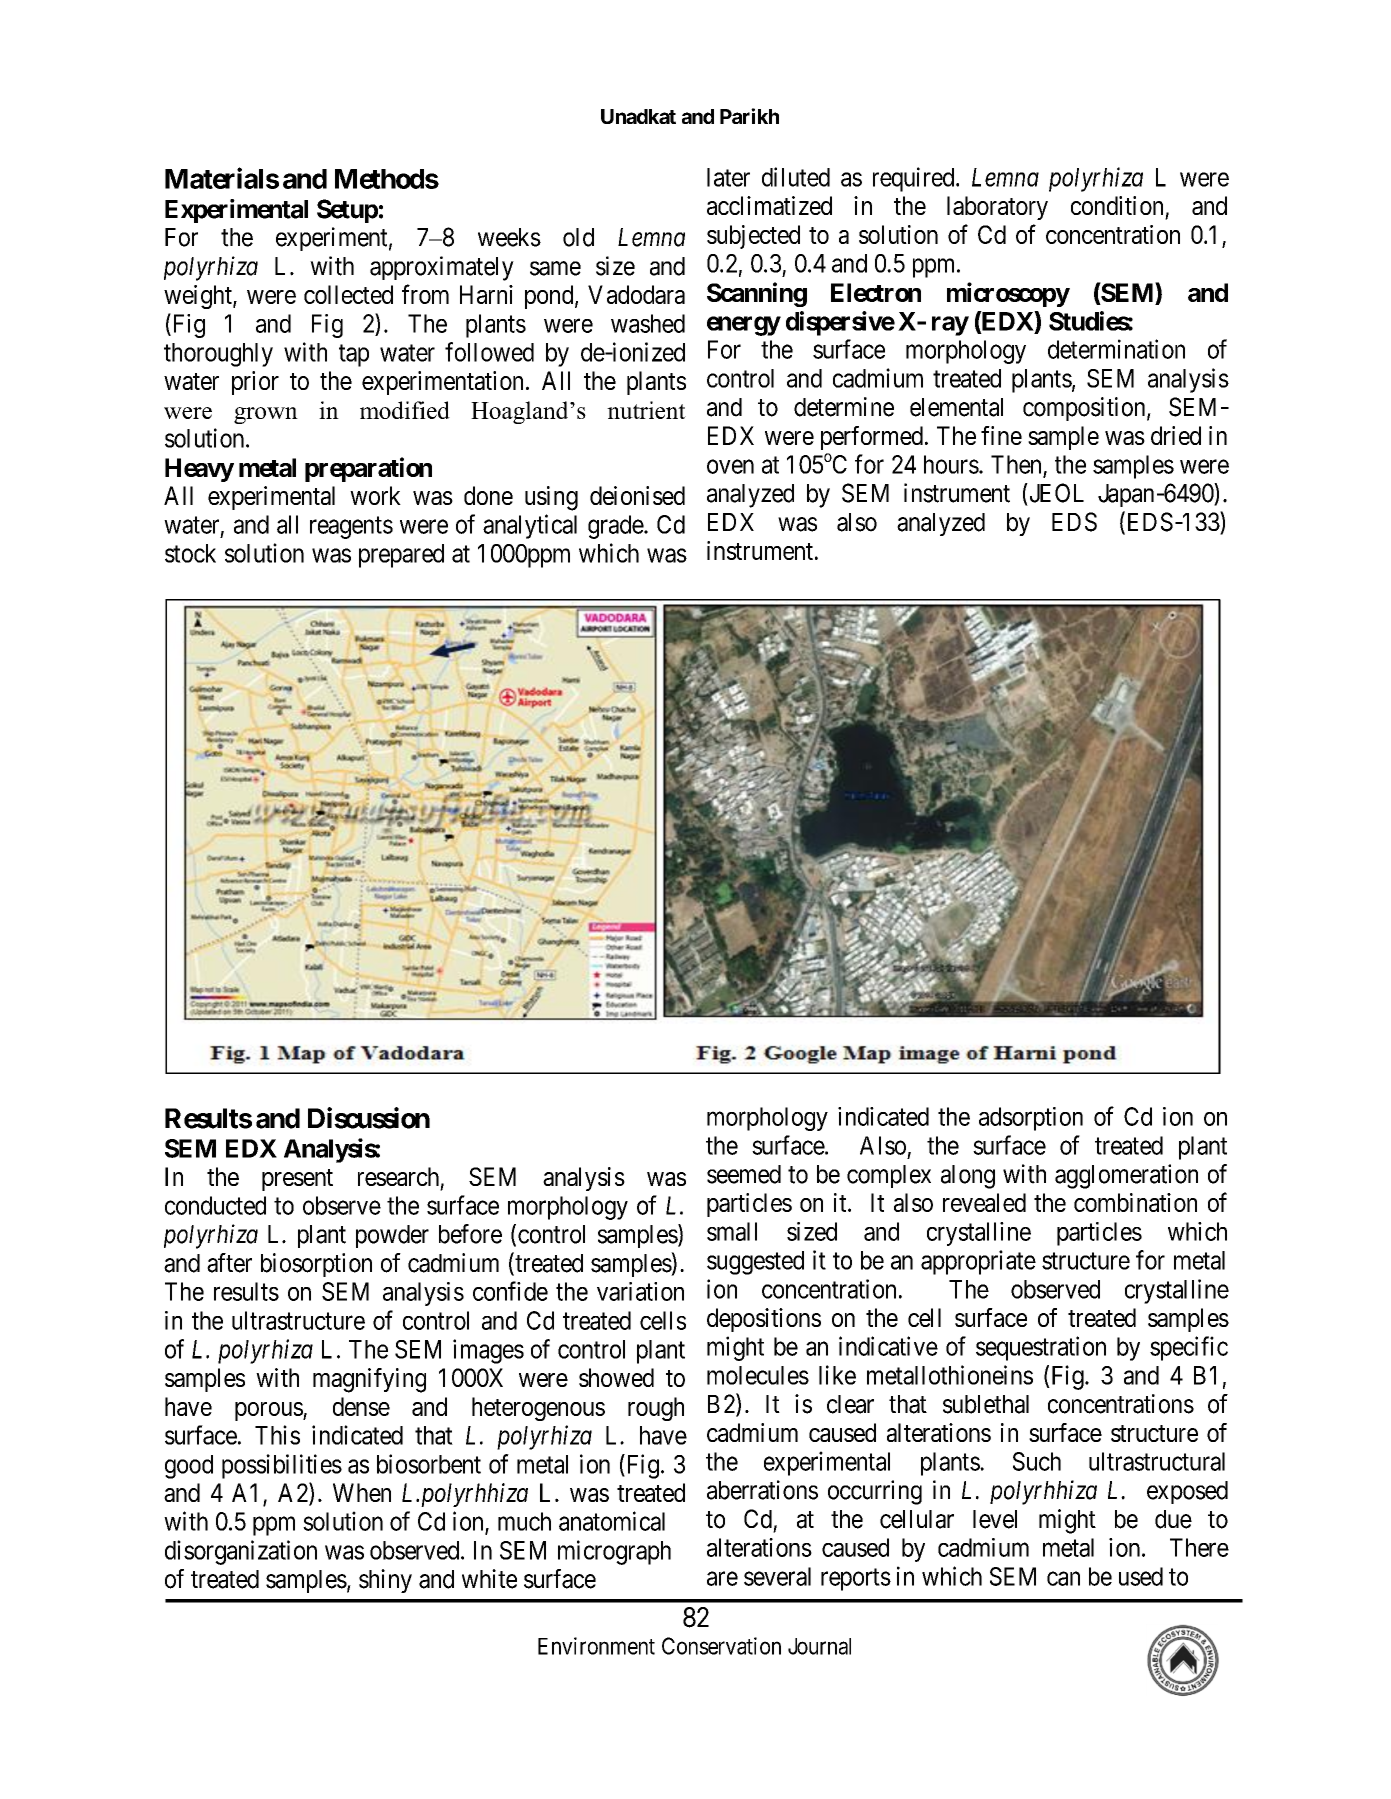 Image resolution: width=1391 pixels, height=1799 pixels. What do you see at coordinates (401, 556) in the image?
I see `prepared` at bounding box center [401, 556].
